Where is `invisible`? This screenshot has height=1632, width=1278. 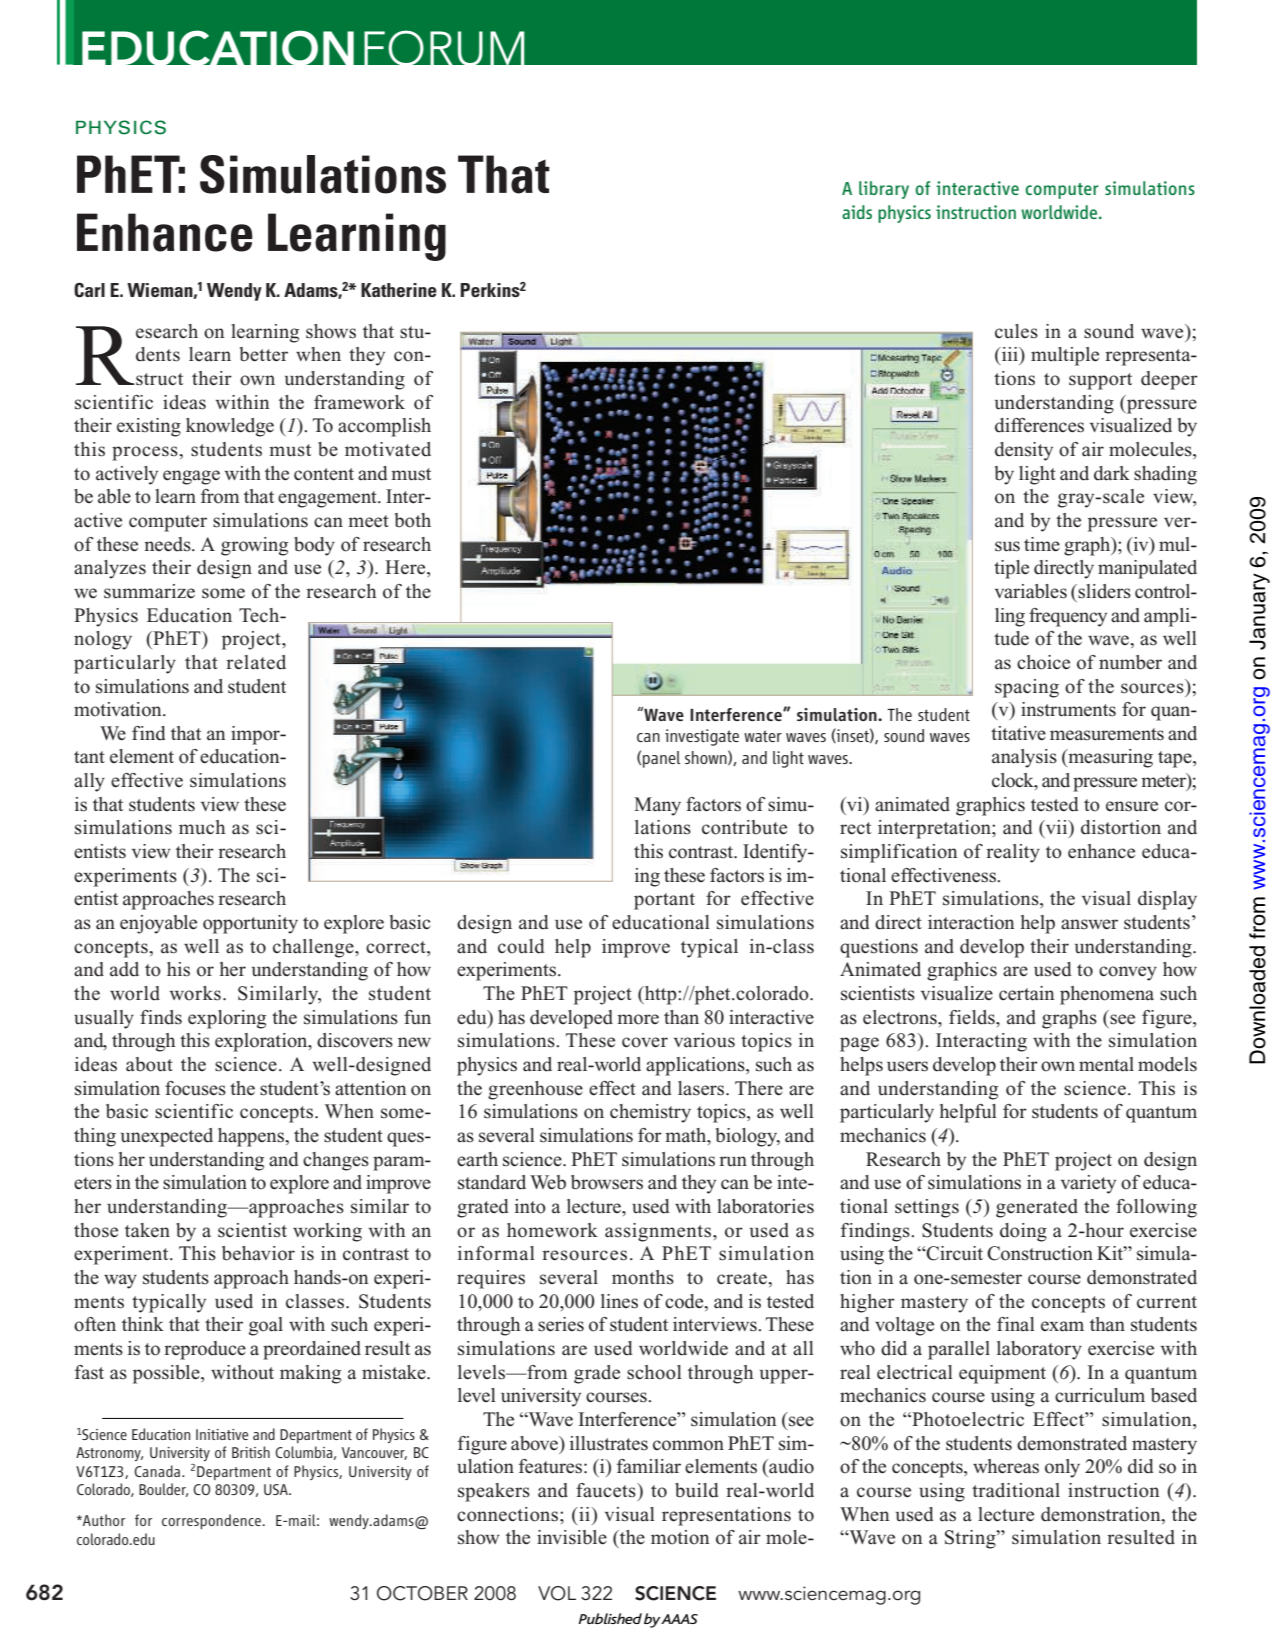
invisible is located at coordinates (572, 1537).
